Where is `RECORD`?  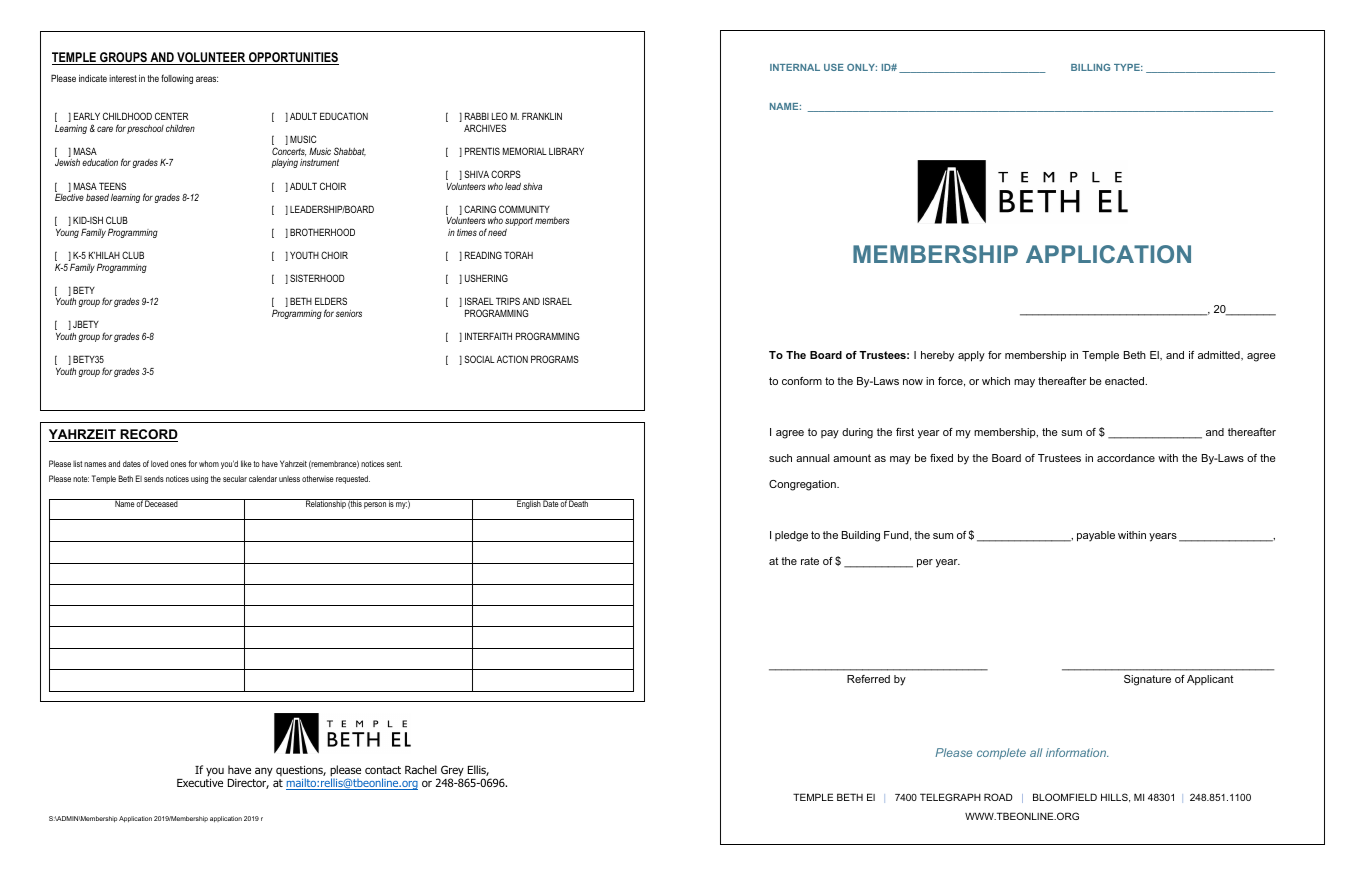 RECORD is located at coordinates (148, 435).
